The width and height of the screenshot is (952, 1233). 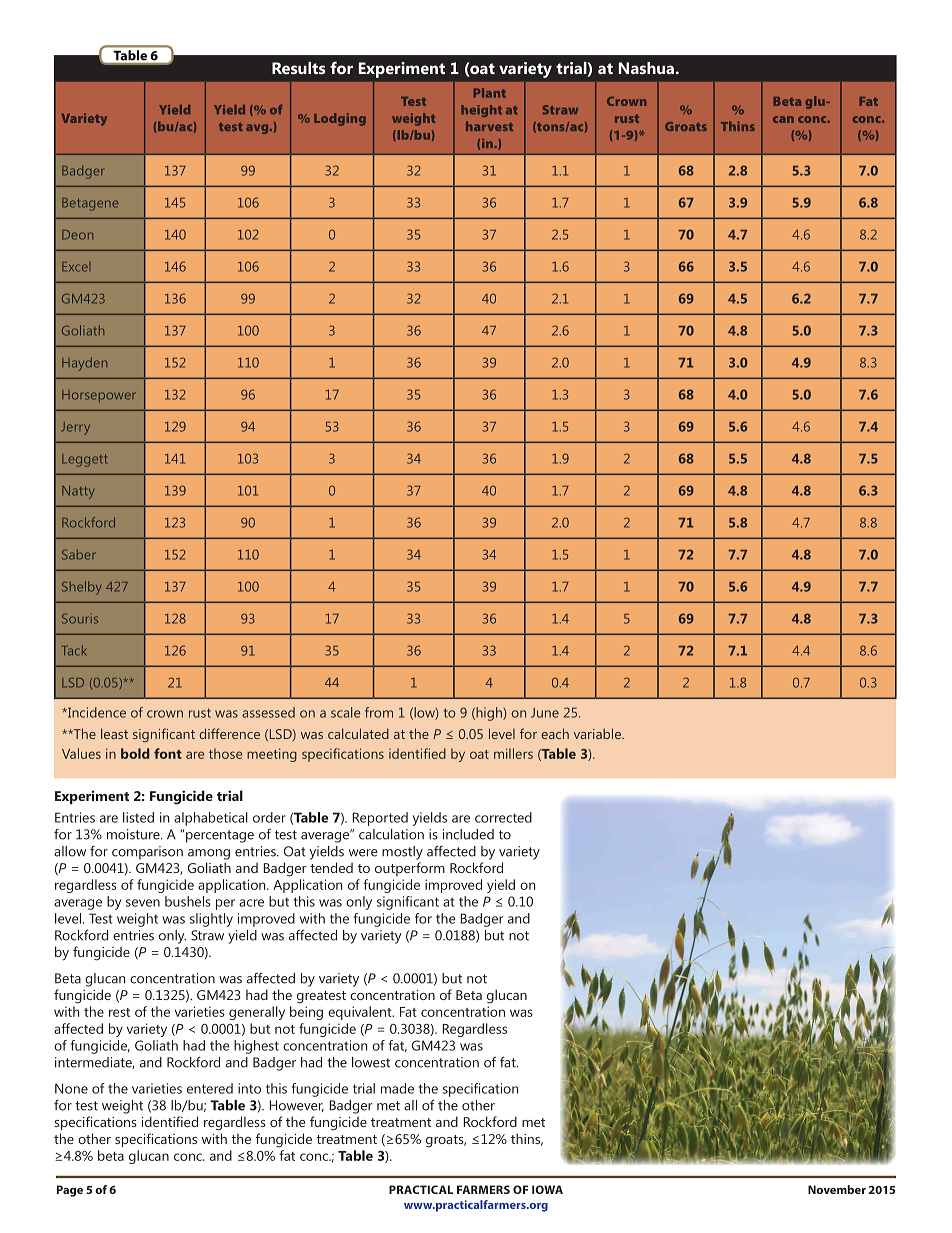 I want to click on height, so click(x=481, y=111).
